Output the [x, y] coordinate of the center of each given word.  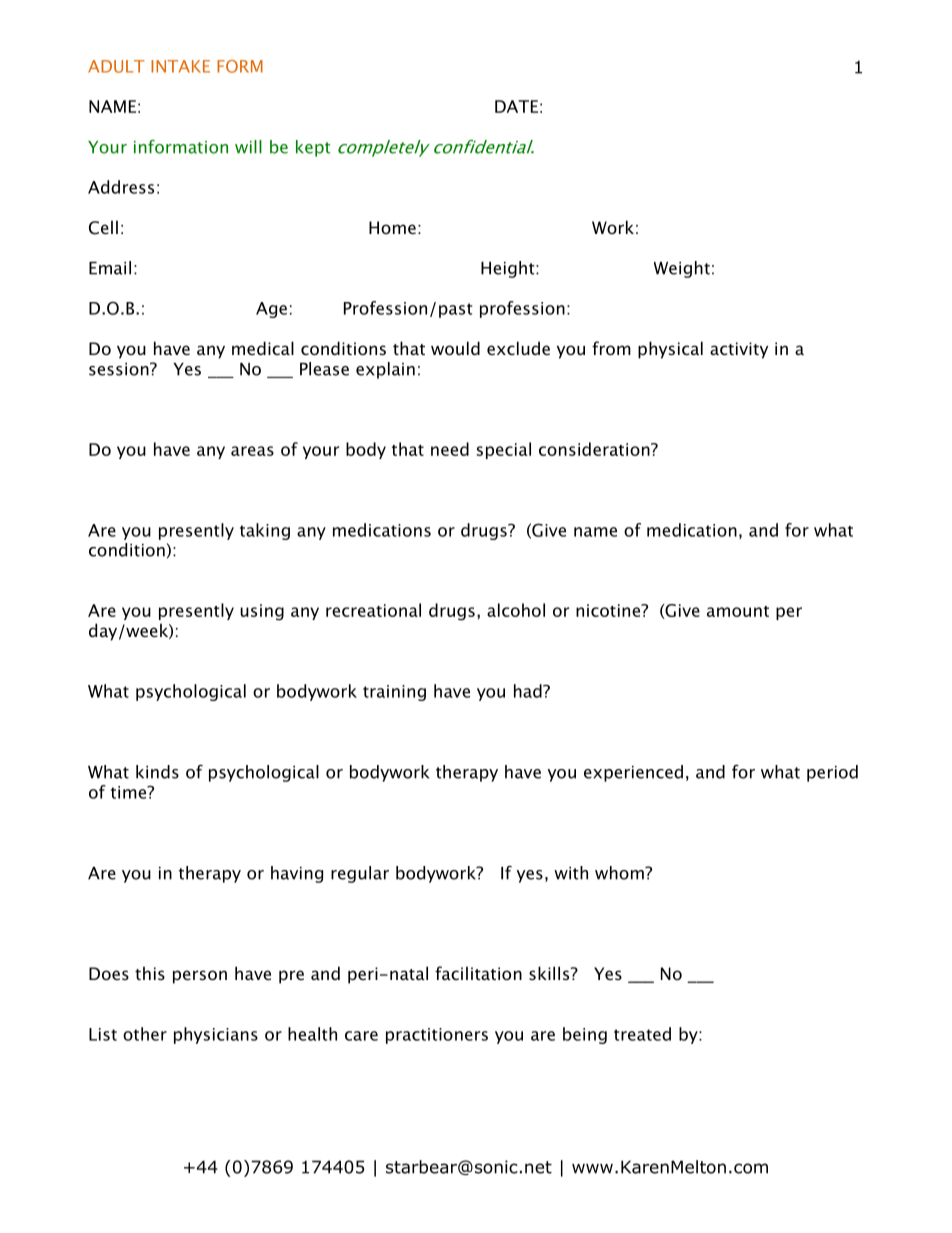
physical [670, 350]
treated [642, 1034]
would [455, 348]
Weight [682, 269]
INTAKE [180, 66]
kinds [157, 772]
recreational [373, 610]
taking [265, 531]
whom [620, 873]
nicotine [609, 610]
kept [313, 148]
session [120, 369]
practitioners [437, 1036]
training [394, 693]
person [200, 977]
